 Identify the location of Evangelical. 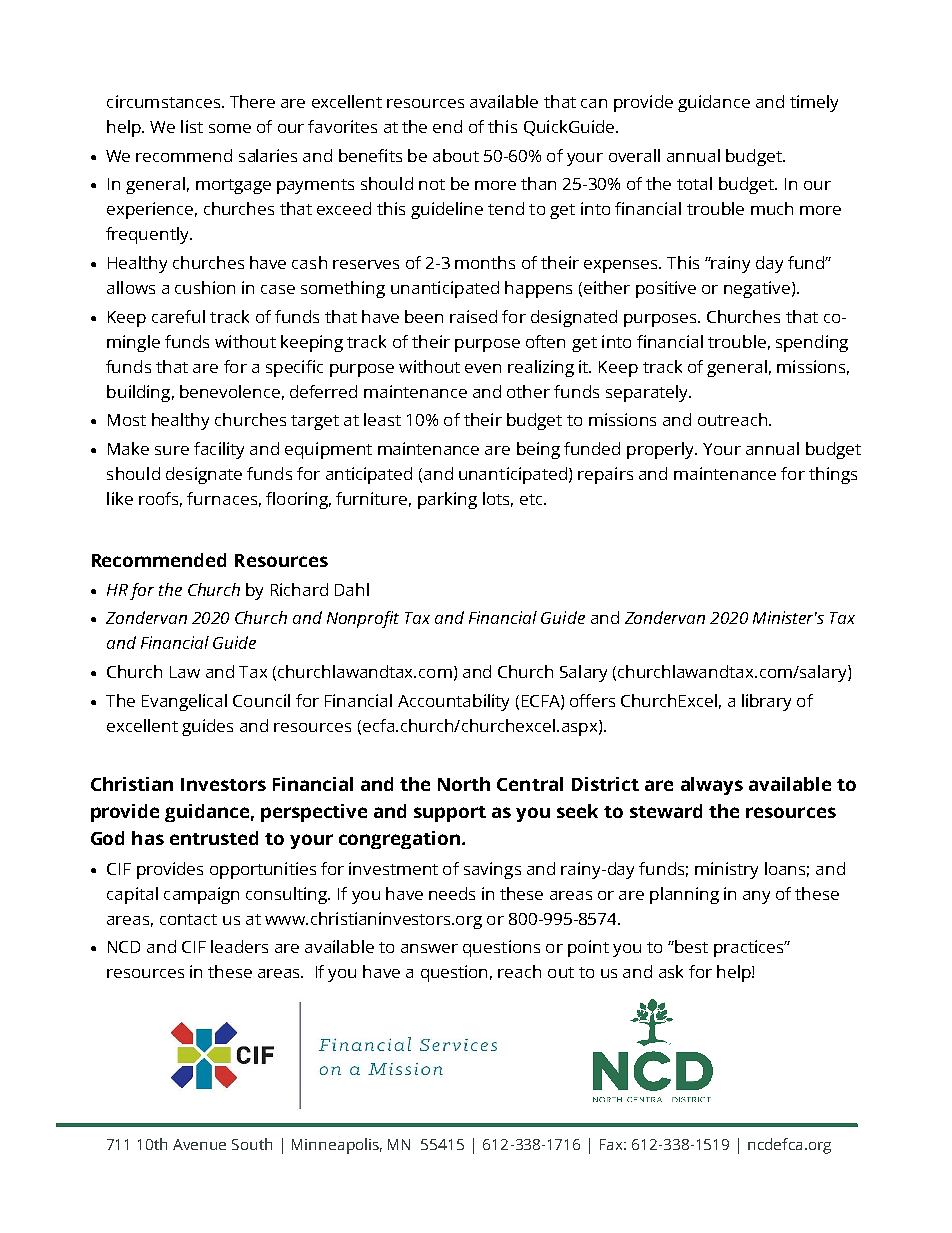
(184, 702).
